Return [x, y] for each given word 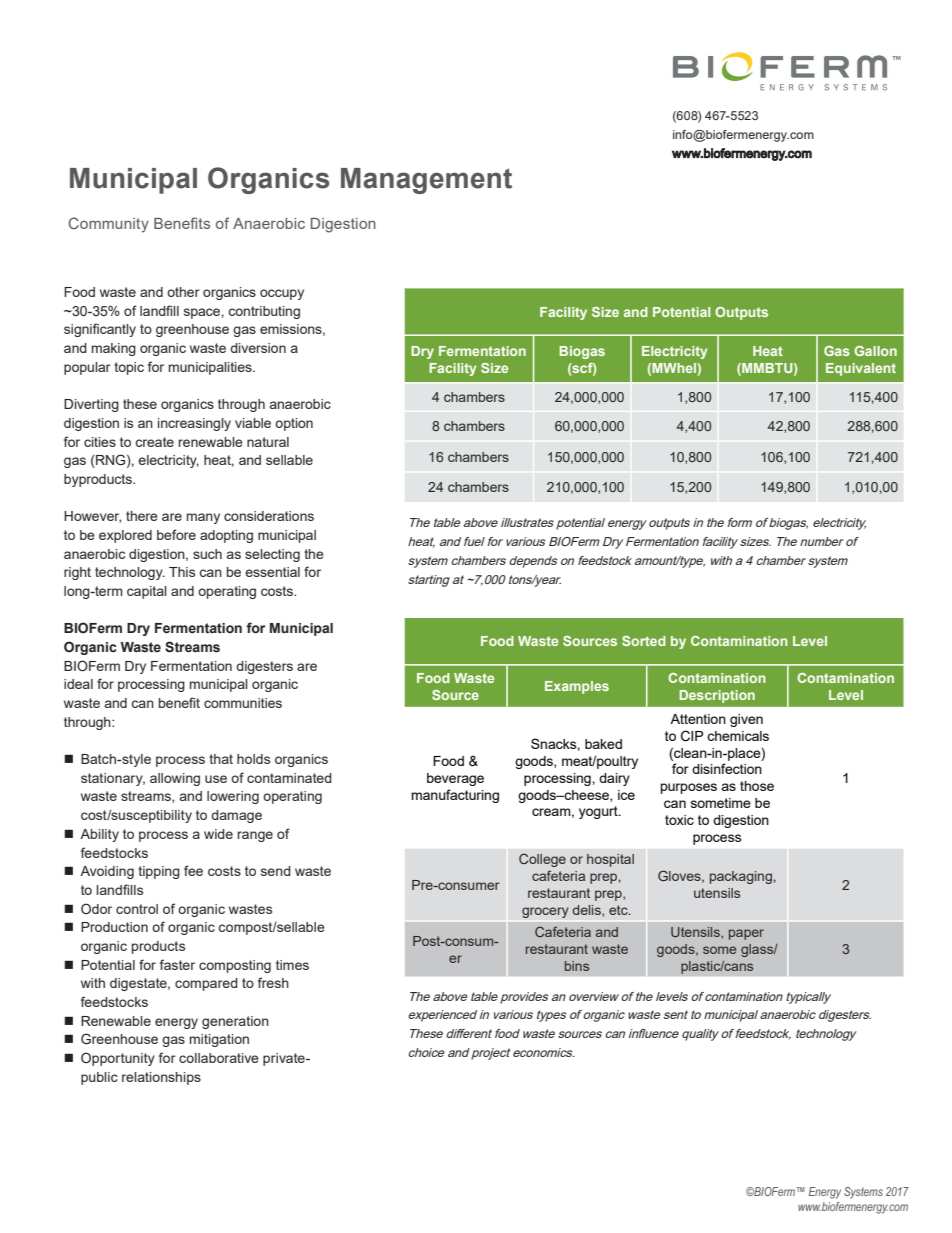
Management [426, 181]
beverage [455, 779]
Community [108, 225]
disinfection [727, 768]
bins [577, 966]
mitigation [219, 1040]
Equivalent [861, 369]
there [142, 516]
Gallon [875, 351]
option [294, 424]
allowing [175, 779]
